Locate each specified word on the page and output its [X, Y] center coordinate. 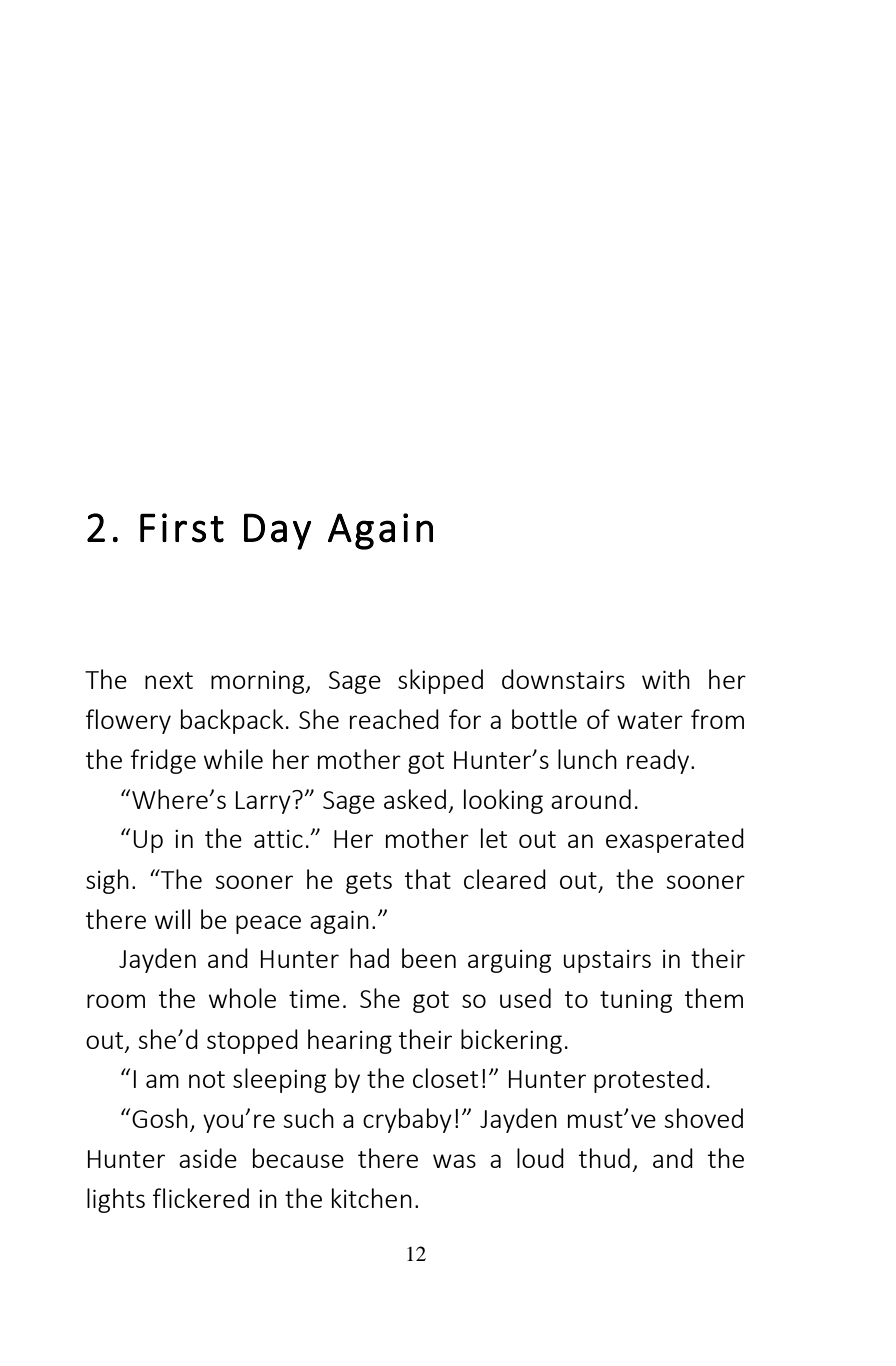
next [169, 680]
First [182, 528]
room [116, 1001]
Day [277, 531]
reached [394, 719]
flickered [201, 1198]
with [666, 679]
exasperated [675, 840]
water [650, 720]
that [428, 879]
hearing [350, 1041]
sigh [107, 881]
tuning [636, 1001]
